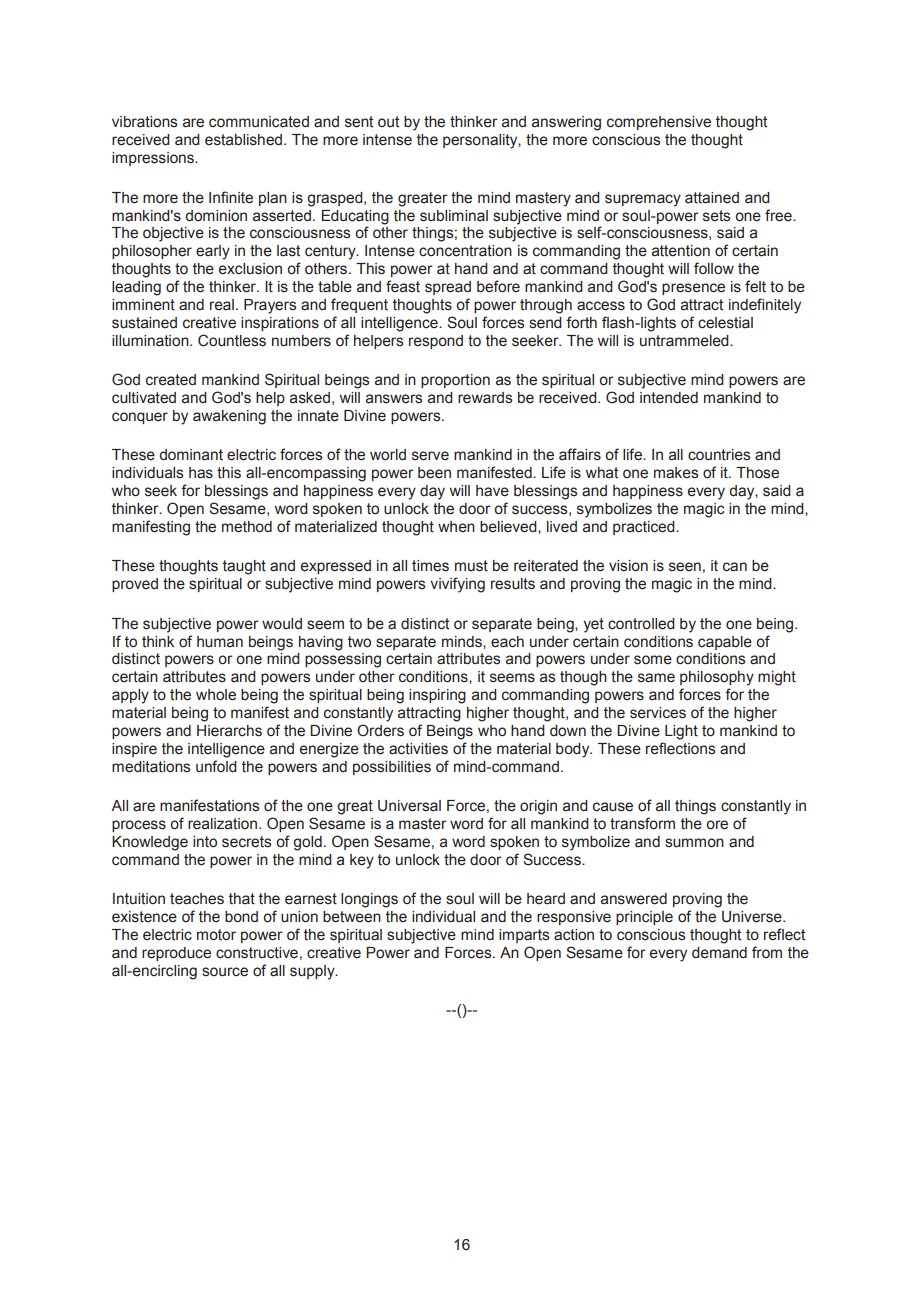 Image resolution: width=924 pixels, height=1308 pixels. What do you see at coordinates (456, 527) in the image?
I see `when` at bounding box center [456, 527].
